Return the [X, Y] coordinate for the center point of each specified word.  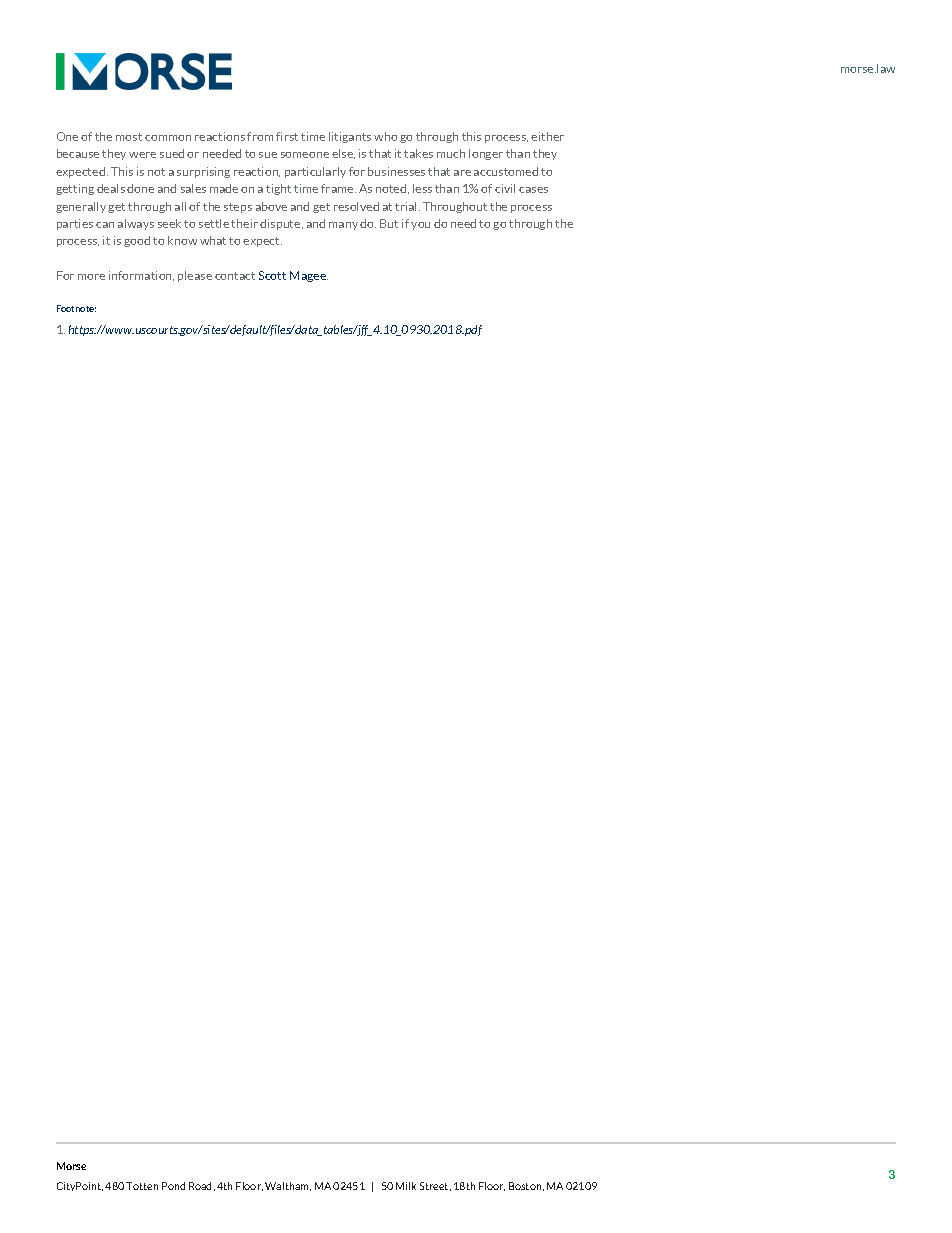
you [420, 226]
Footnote [76, 308]
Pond [173, 1186]
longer [486, 154]
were [142, 155]
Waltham [288, 1186]
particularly [315, 172]
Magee [309, 276]
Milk [406, 1186]
